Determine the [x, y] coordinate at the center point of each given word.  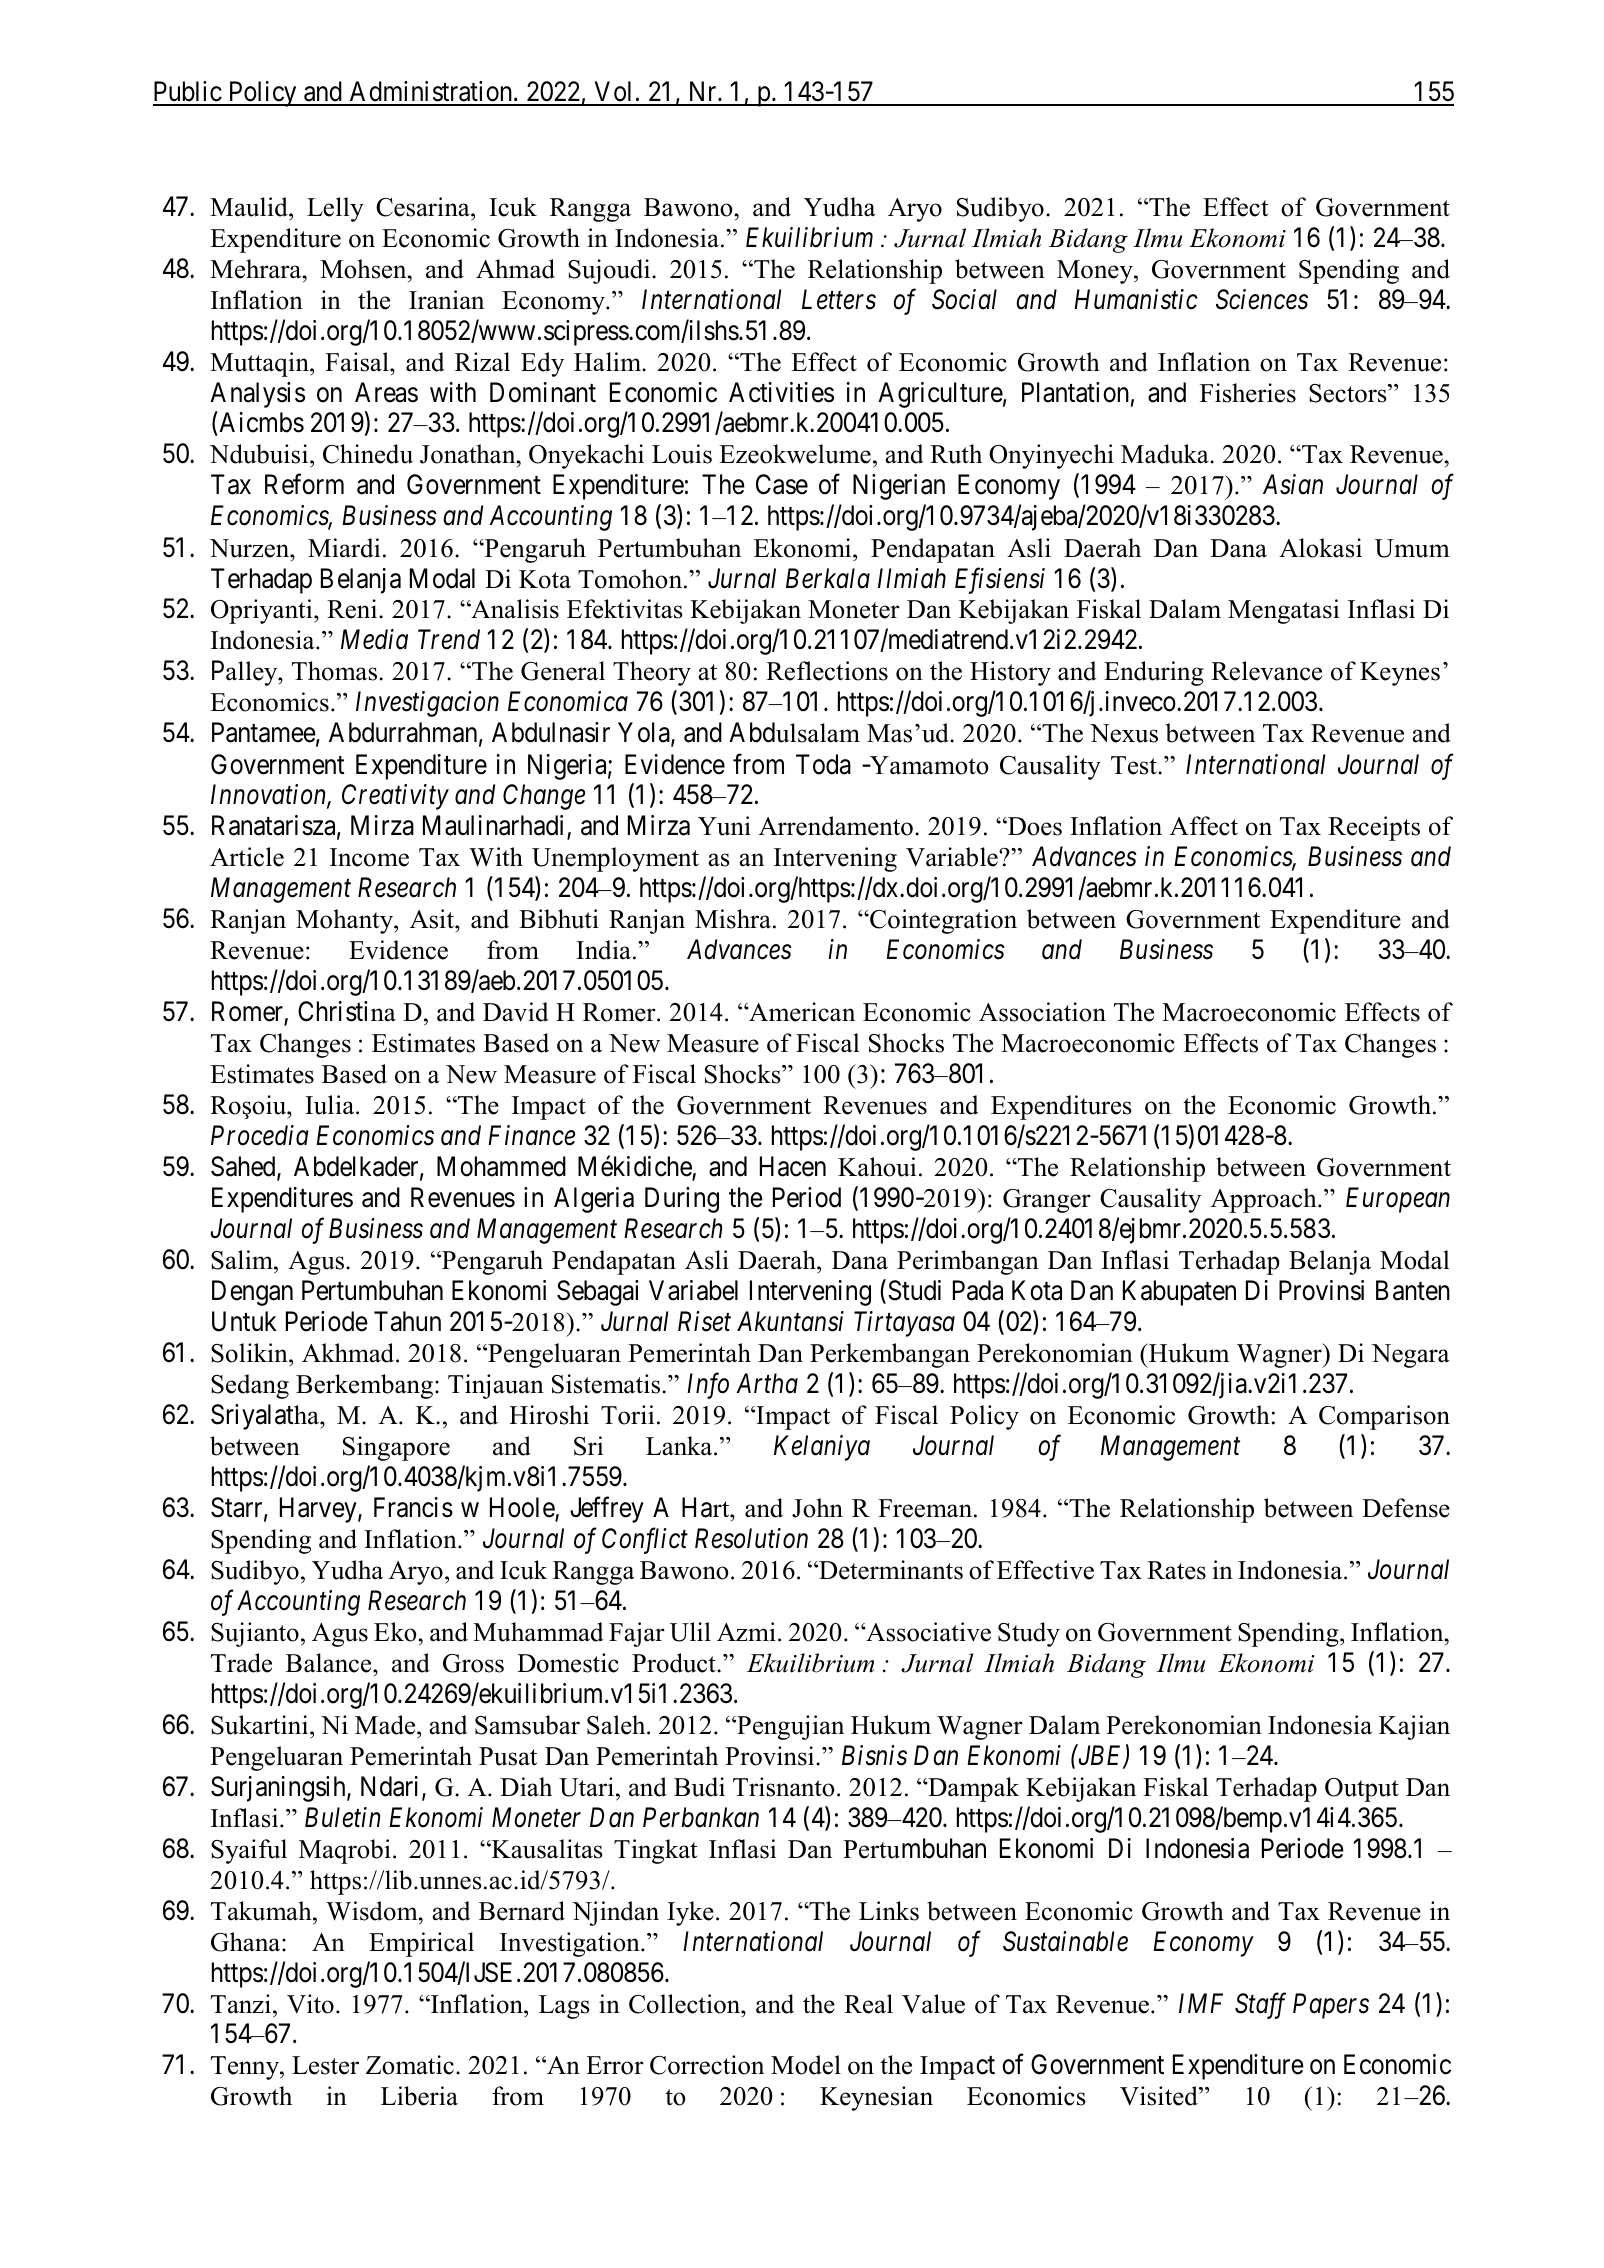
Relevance [1266, 671]
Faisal [358, 362]
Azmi [746, 1631]
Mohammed [501, 1166]
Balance [330, 1663]
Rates [1176, 1570]
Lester [325, 2065]
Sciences [1262, 299]
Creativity [395, 797]
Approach [1265, 1200]
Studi [914, 1290]
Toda [823, 764]
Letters [839, 299]
